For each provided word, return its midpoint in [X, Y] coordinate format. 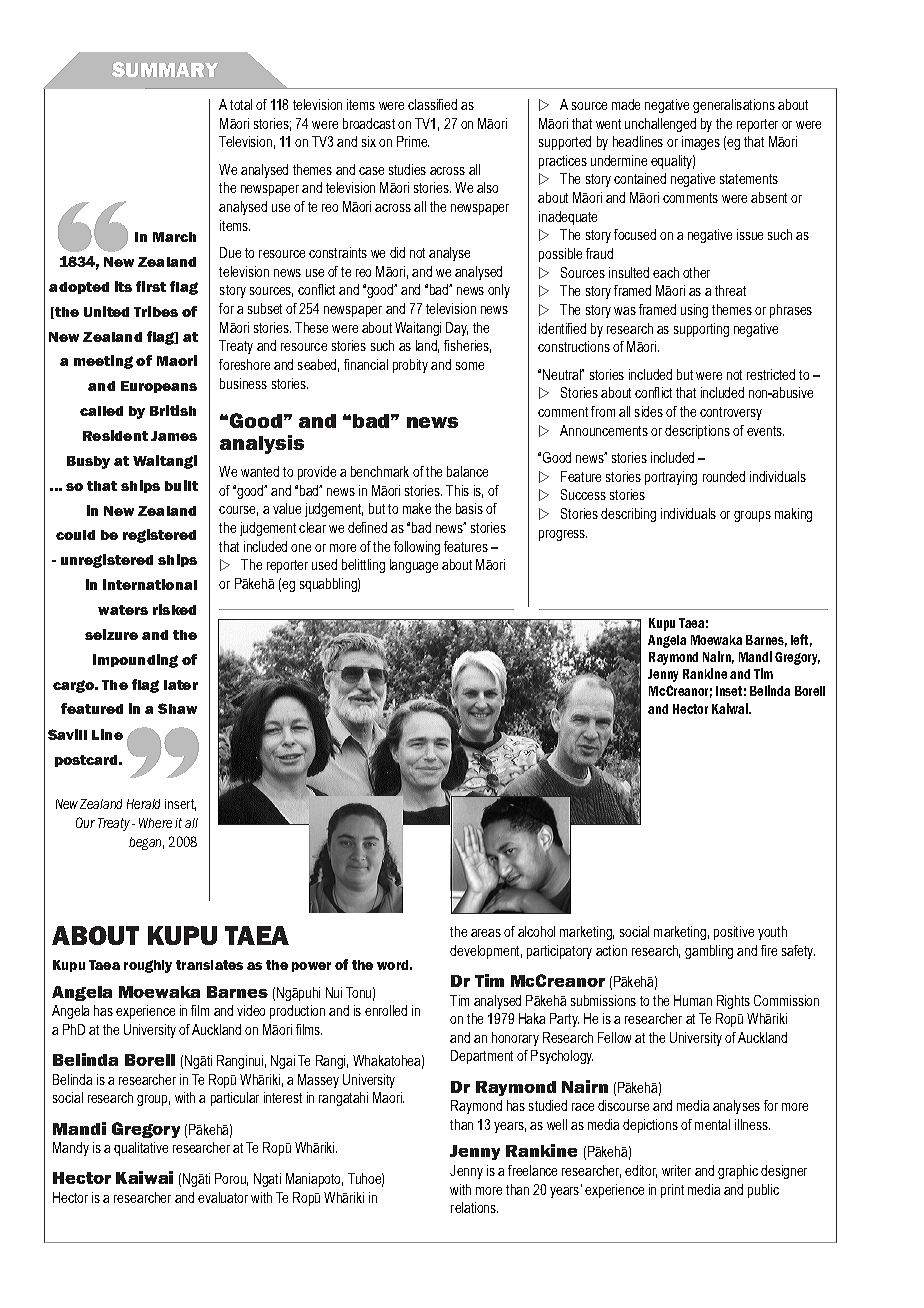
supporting [701, 330]
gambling [709, 952]
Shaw [177, 708]
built [181, 485]
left [801, 640]
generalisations [734, 106]
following [417, 548]
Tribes [156, 311]
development [486, 952]
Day [457, 329]
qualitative [141, 1149]
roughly [148, 966]
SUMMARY [165, 69]
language [414, 566]
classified [432, 104]
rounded [724, 476]
